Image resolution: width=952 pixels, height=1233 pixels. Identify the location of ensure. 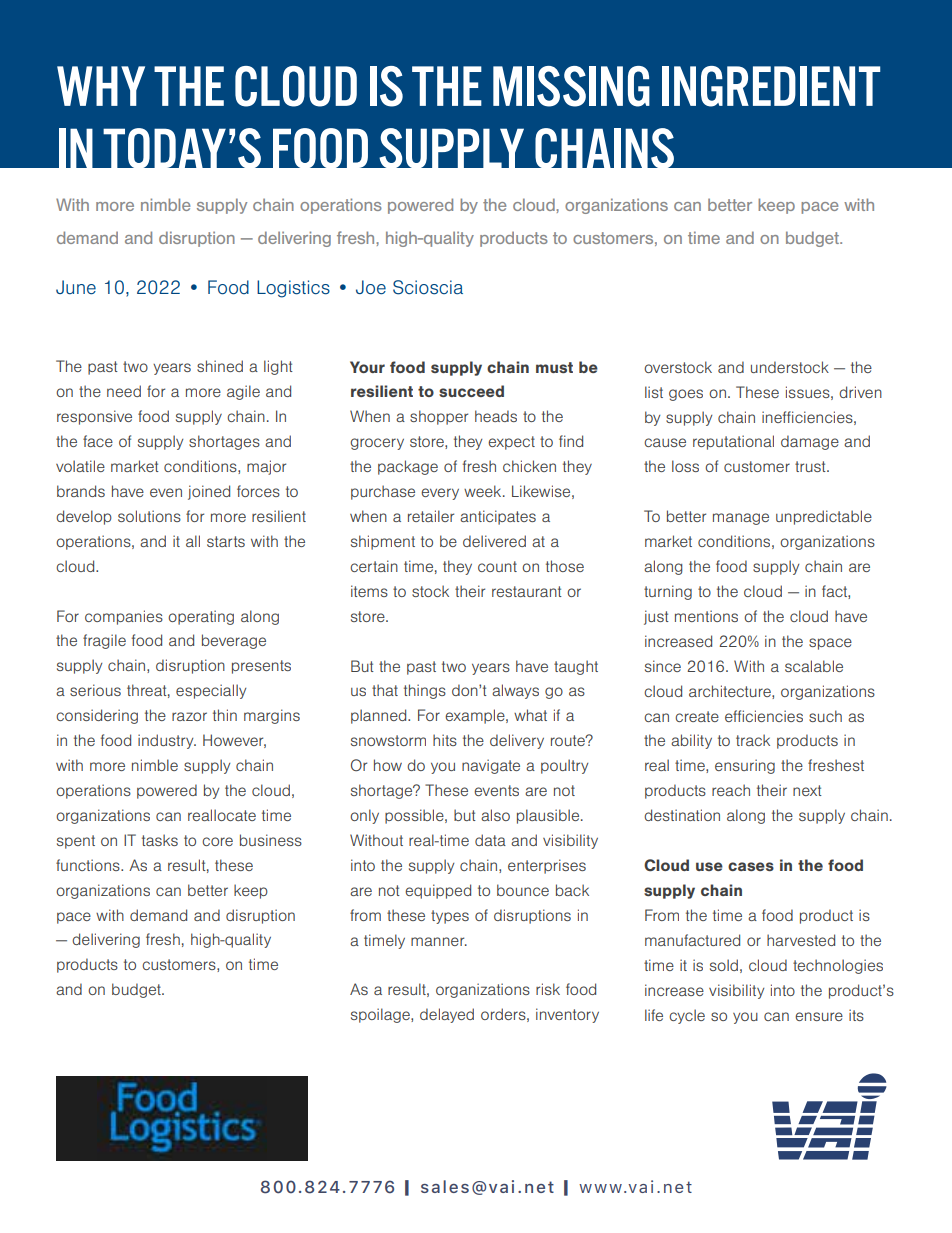
(819, 1016).
